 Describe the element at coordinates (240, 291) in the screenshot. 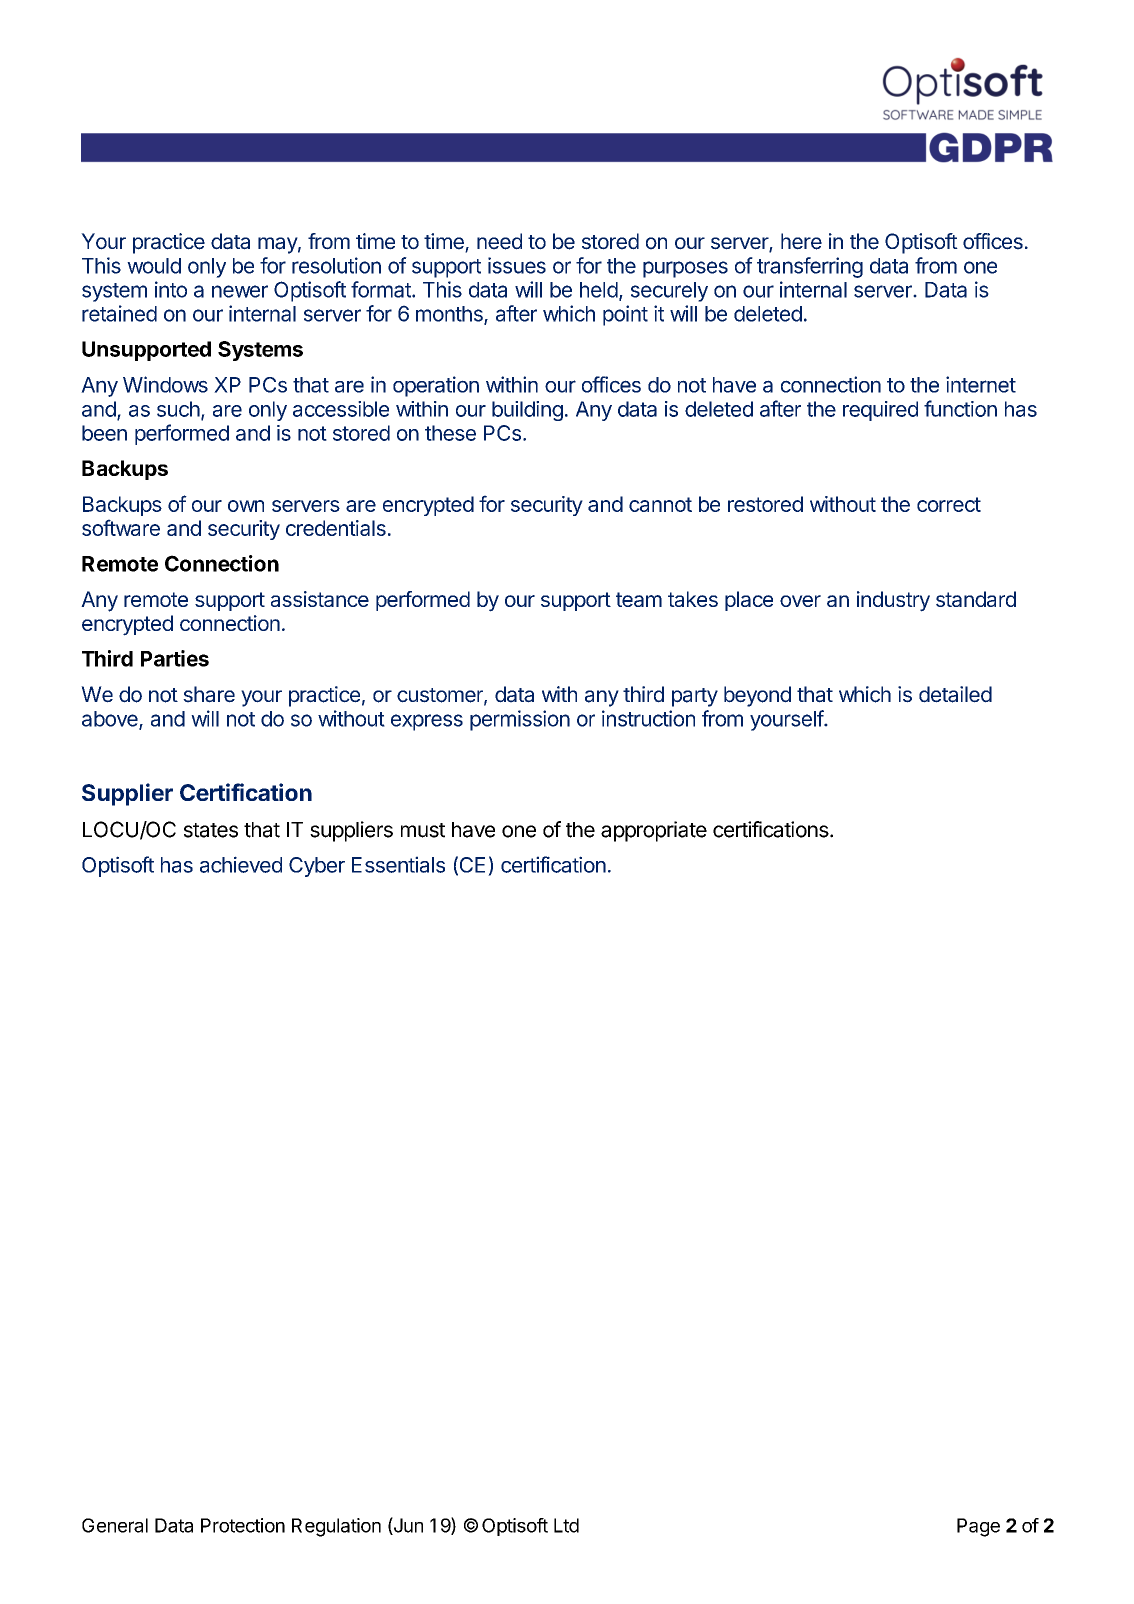

I see `newer` at that location.
